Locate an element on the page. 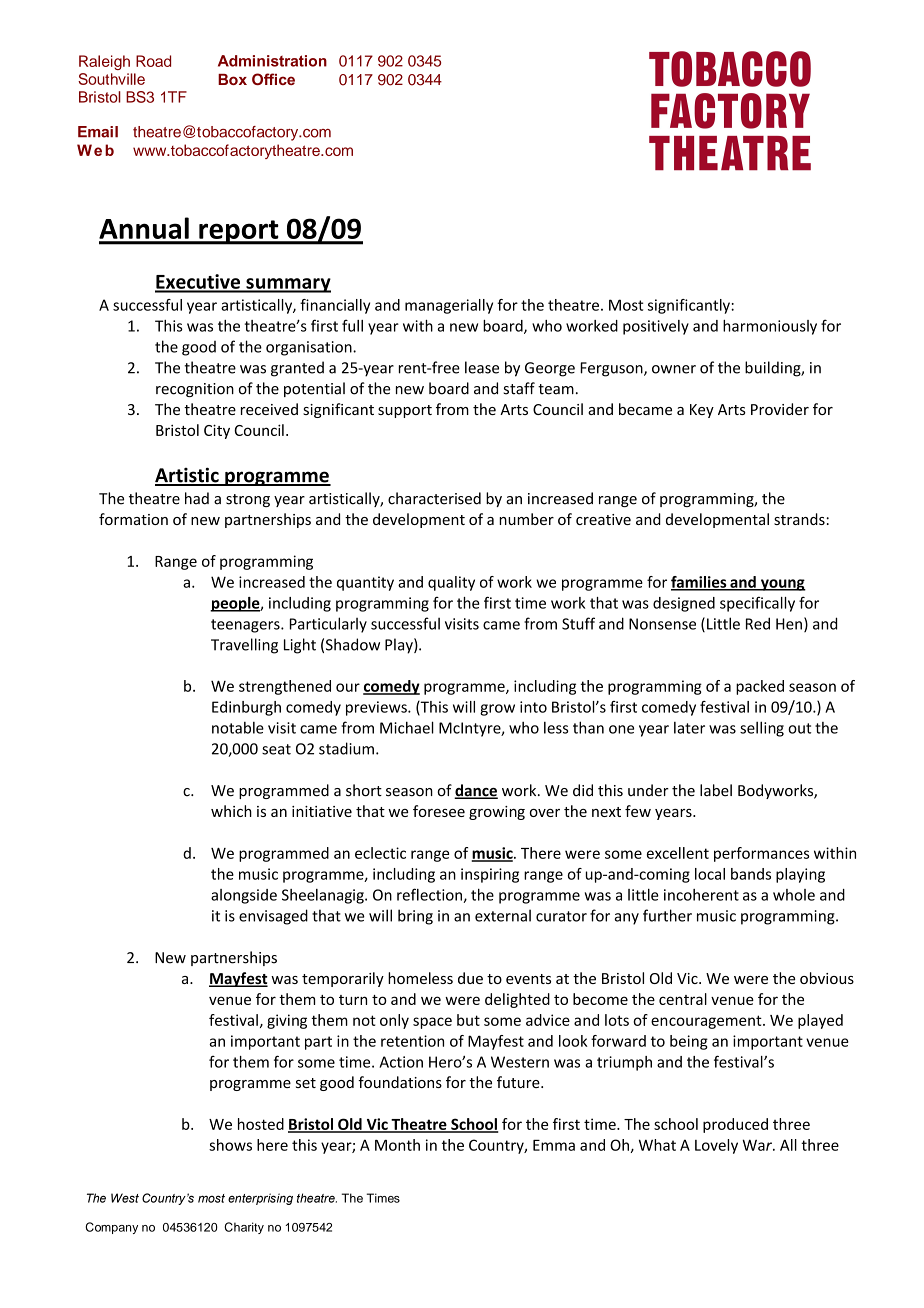 This document has width=924, height=1308. harmoniously is located at coordinates (770, 327).
